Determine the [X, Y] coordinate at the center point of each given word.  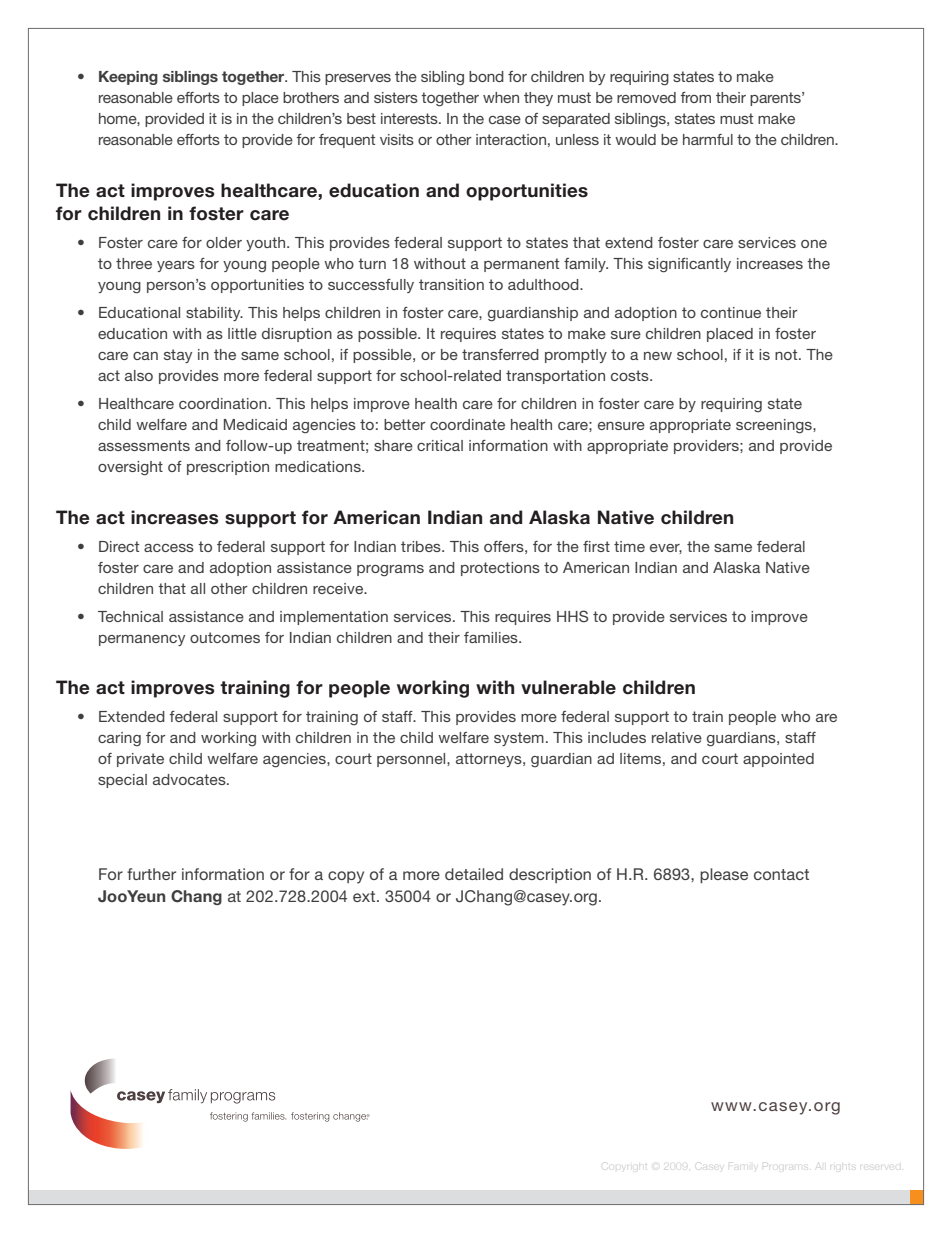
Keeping [128, 78]
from [696, 97]
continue [731, 312]
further [151, 874]
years [176, 266]
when [501, 97]
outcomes [225, 637]
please [724, 875]
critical [440, 445]
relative [677, 737]
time [629, 546]
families [492, 637]
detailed [474, 874]
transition [451, 284]
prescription [228, 468]
